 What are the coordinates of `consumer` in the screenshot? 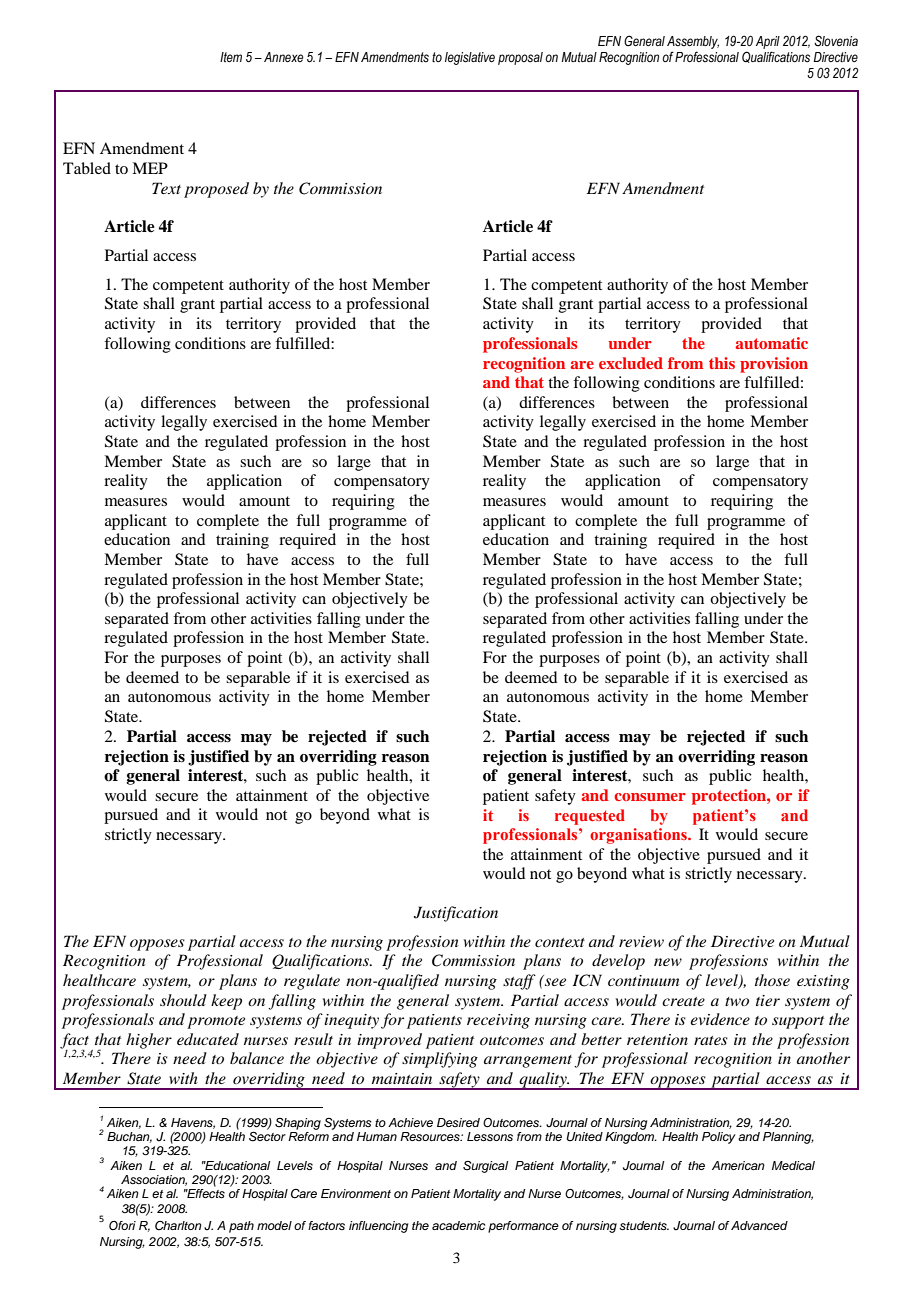 It's located at (650, 797).
